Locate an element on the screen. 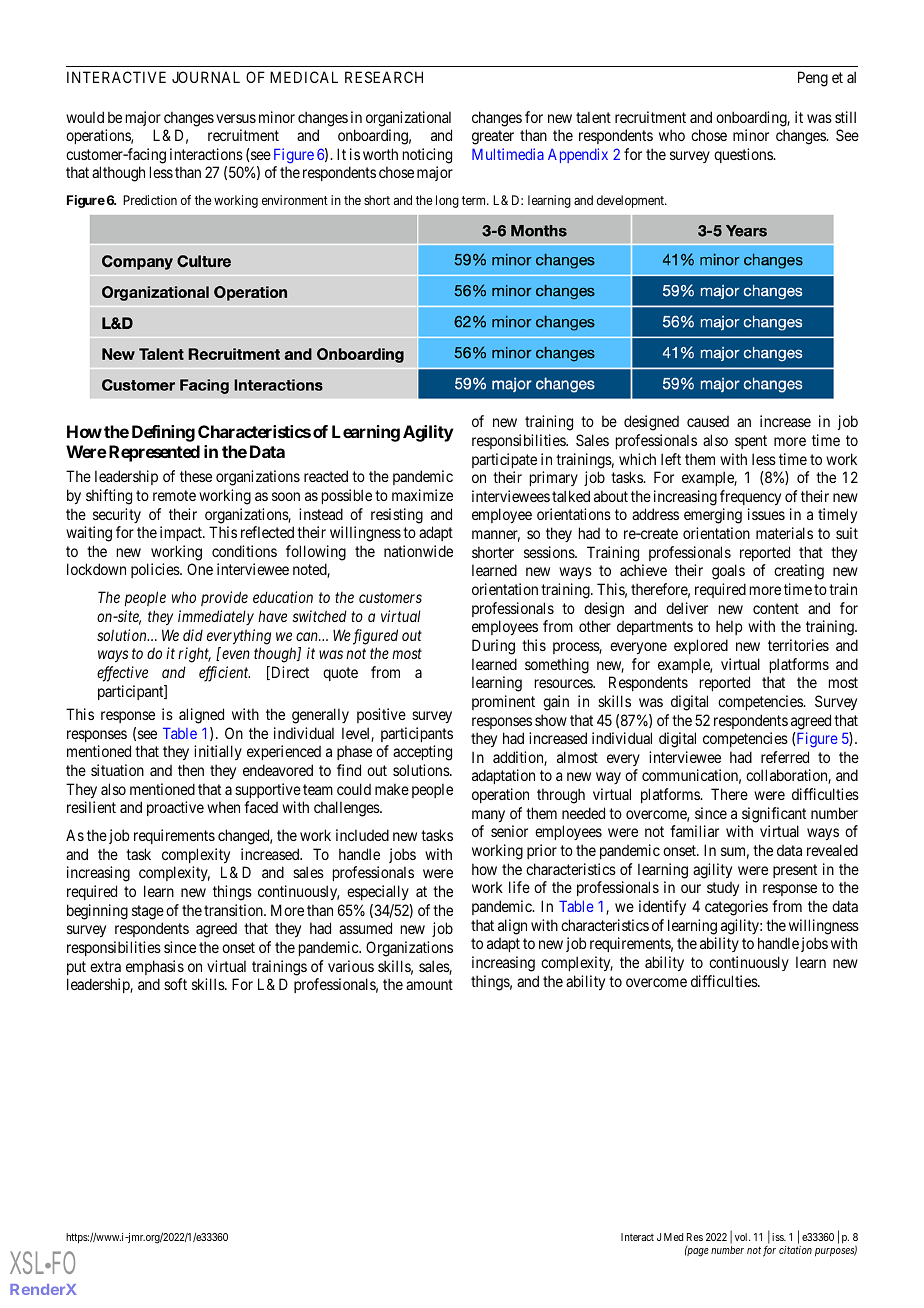 The height and width of the screenshot is (1308, 924). Defining is located at coordinates (163, 433).
